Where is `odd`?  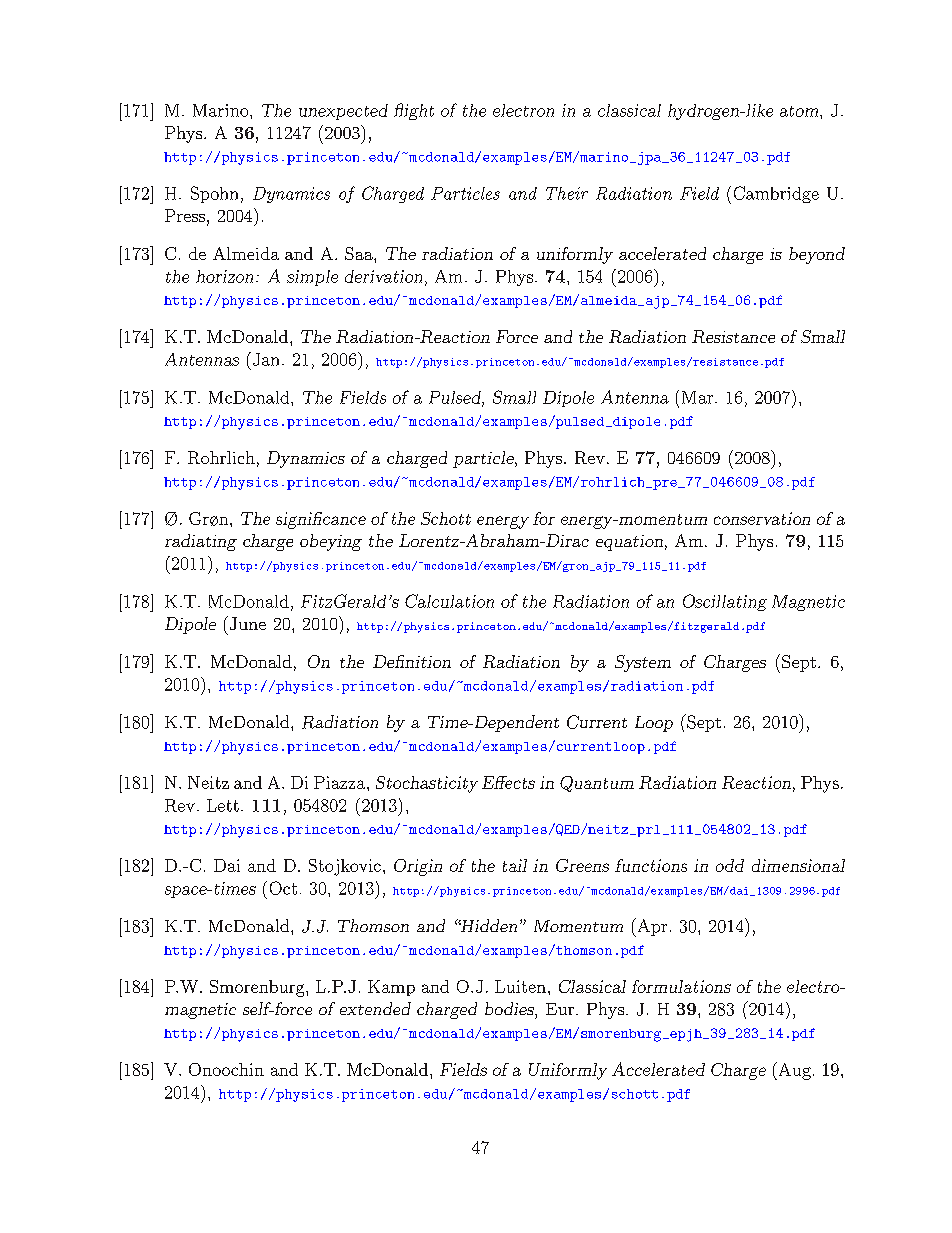
odd is located at coordinates (730, 865).
